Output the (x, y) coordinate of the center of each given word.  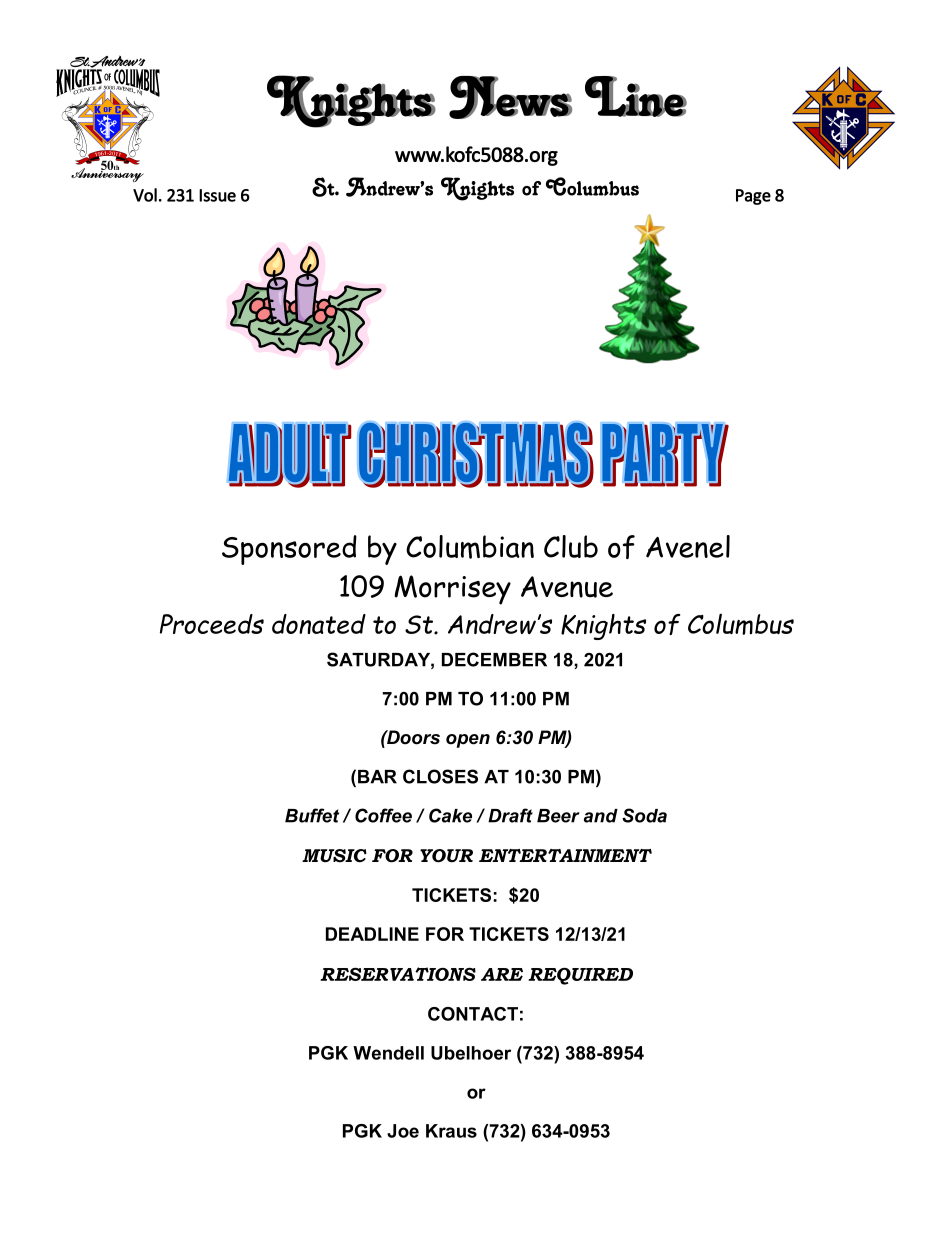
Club (571, 546)
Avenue (567, 587)
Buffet (312, 815)
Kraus (451, 1131)
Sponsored (289, 550)
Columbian (470, 547)
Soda (644, 815)
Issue (217, 195)
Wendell (388, 1053)
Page (753, 197)
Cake (450, 815)
